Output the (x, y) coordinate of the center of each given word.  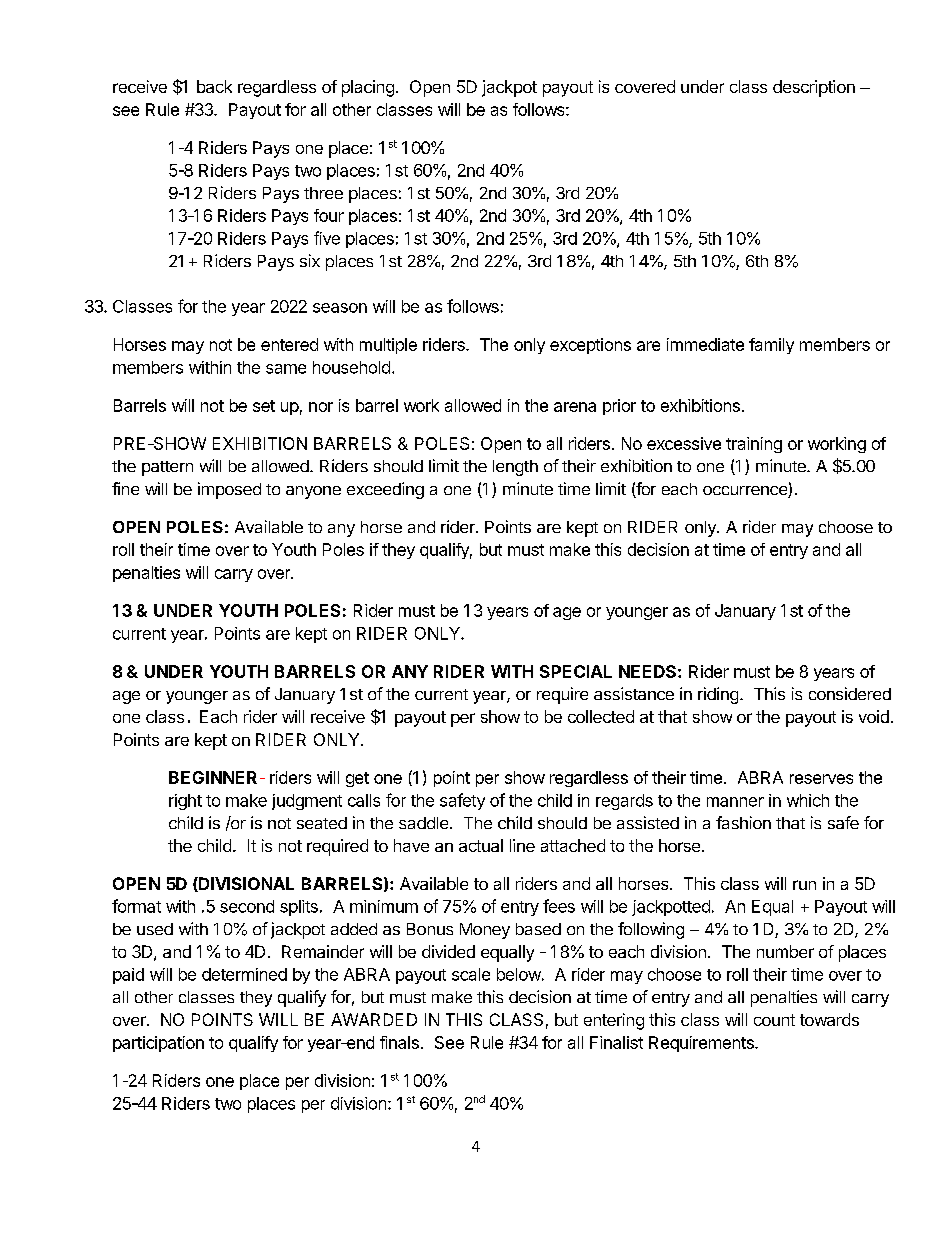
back (214, 86)
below (519, 974)
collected (601, 716)
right (185, 802)
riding (718, 695)
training (754, 445)
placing (368, 88)
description (814, 88)
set (264, 406)
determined (244, 974)
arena (575, 407)
